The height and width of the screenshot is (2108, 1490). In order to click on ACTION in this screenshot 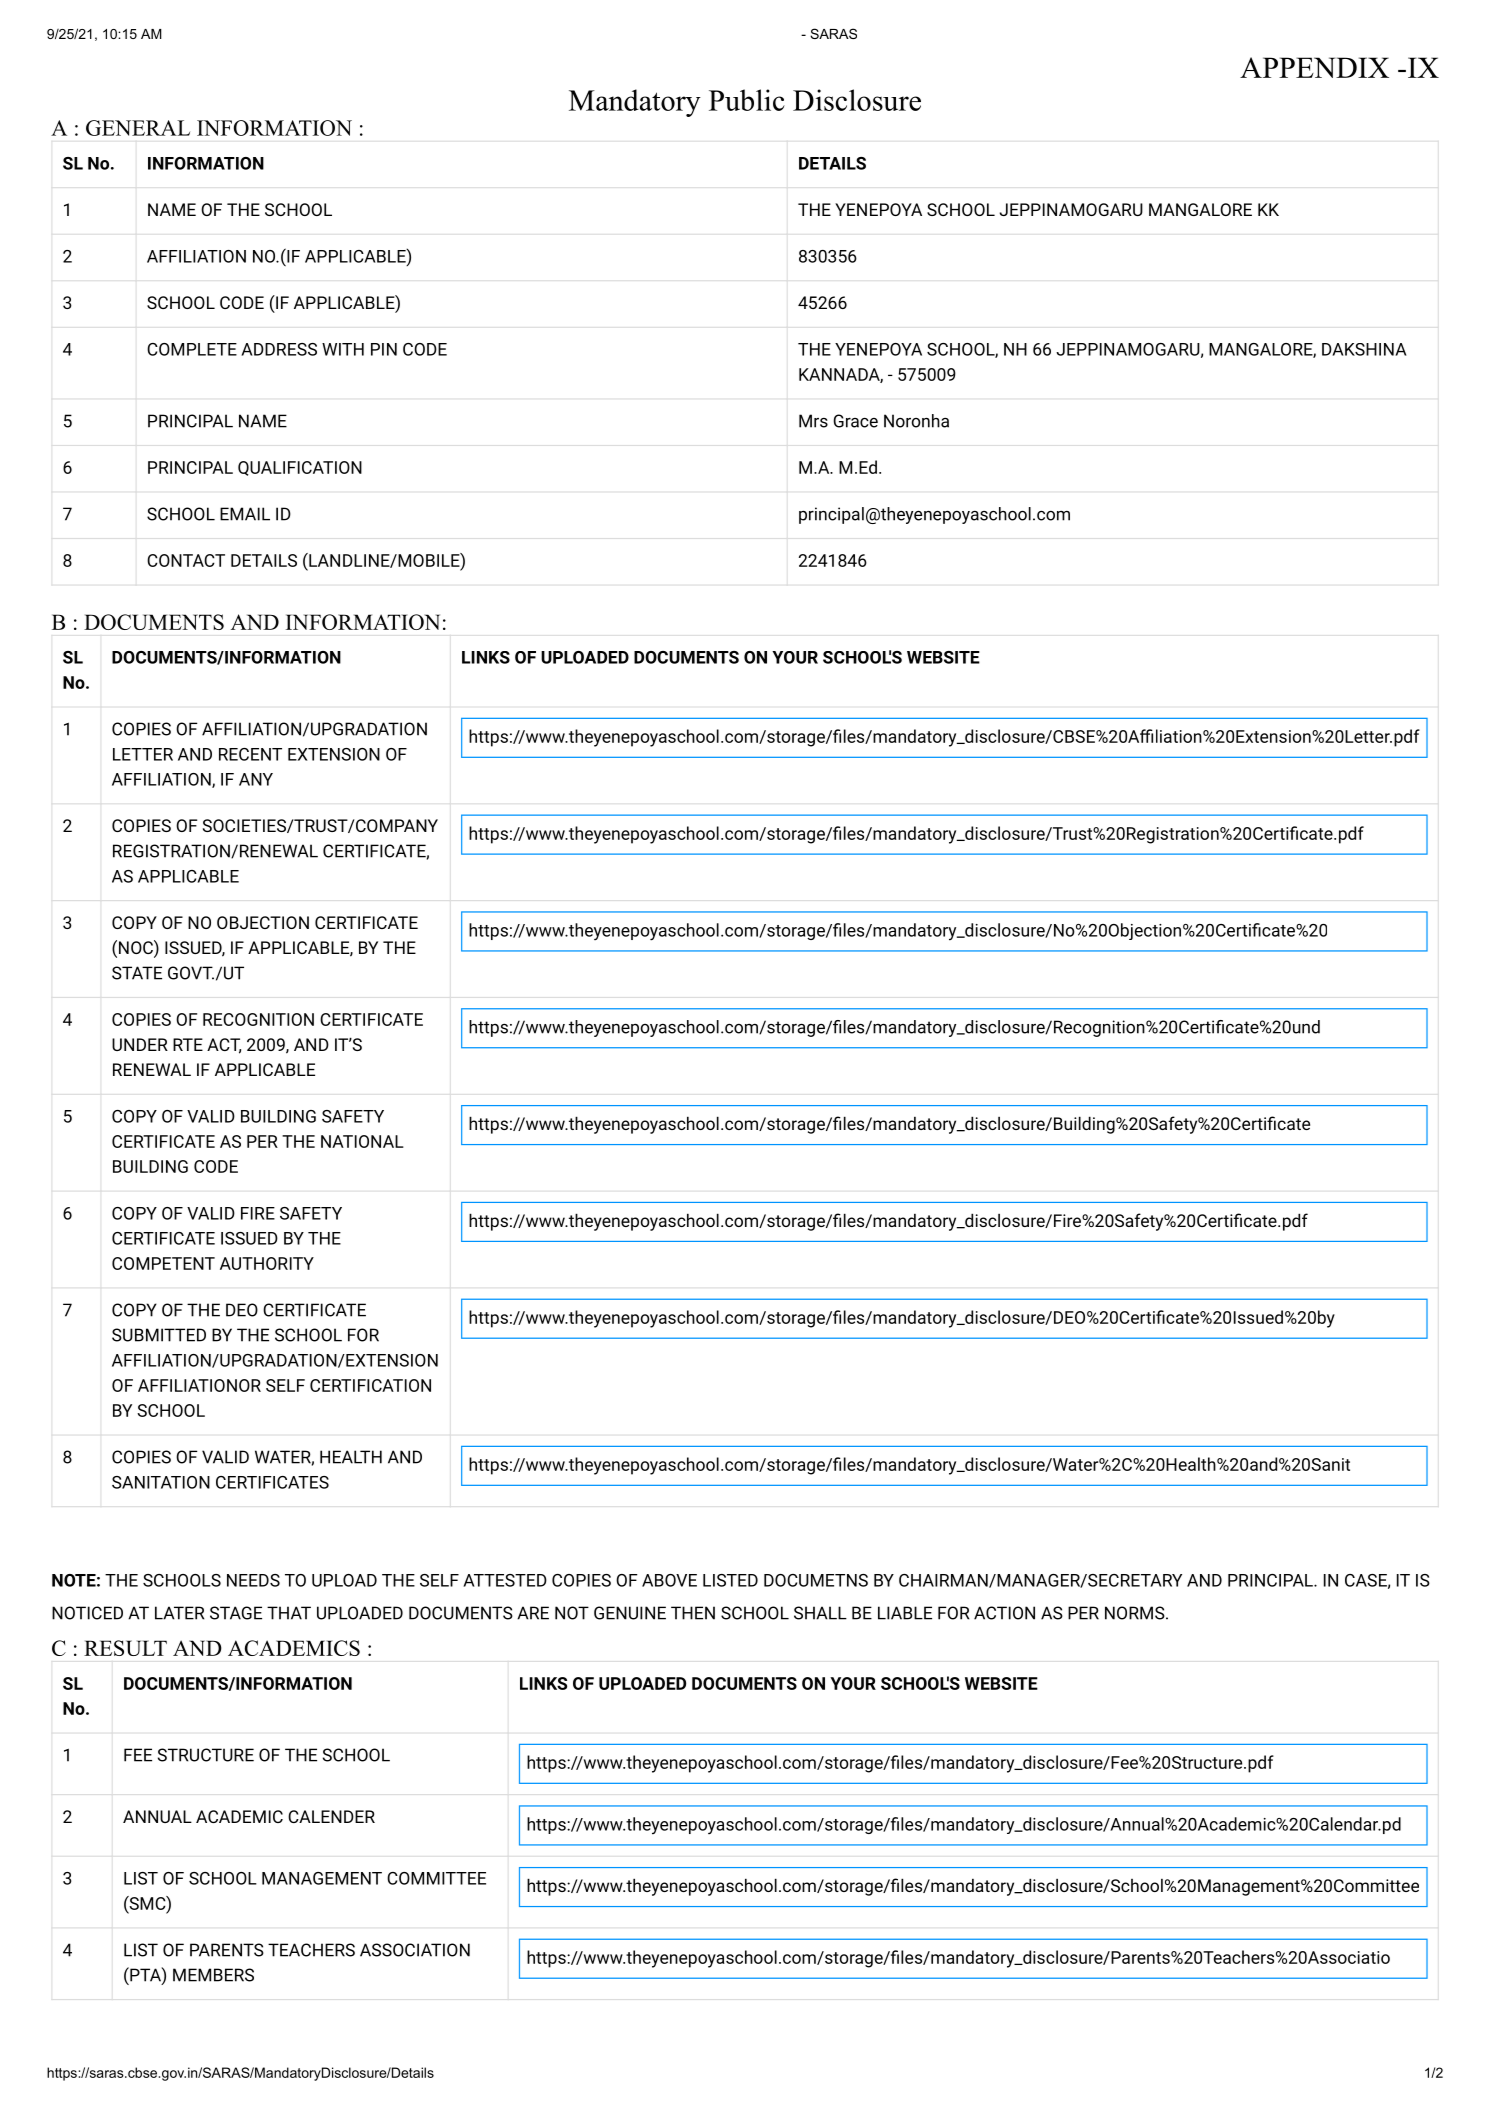, I will do `click(1004, 1613)`.
